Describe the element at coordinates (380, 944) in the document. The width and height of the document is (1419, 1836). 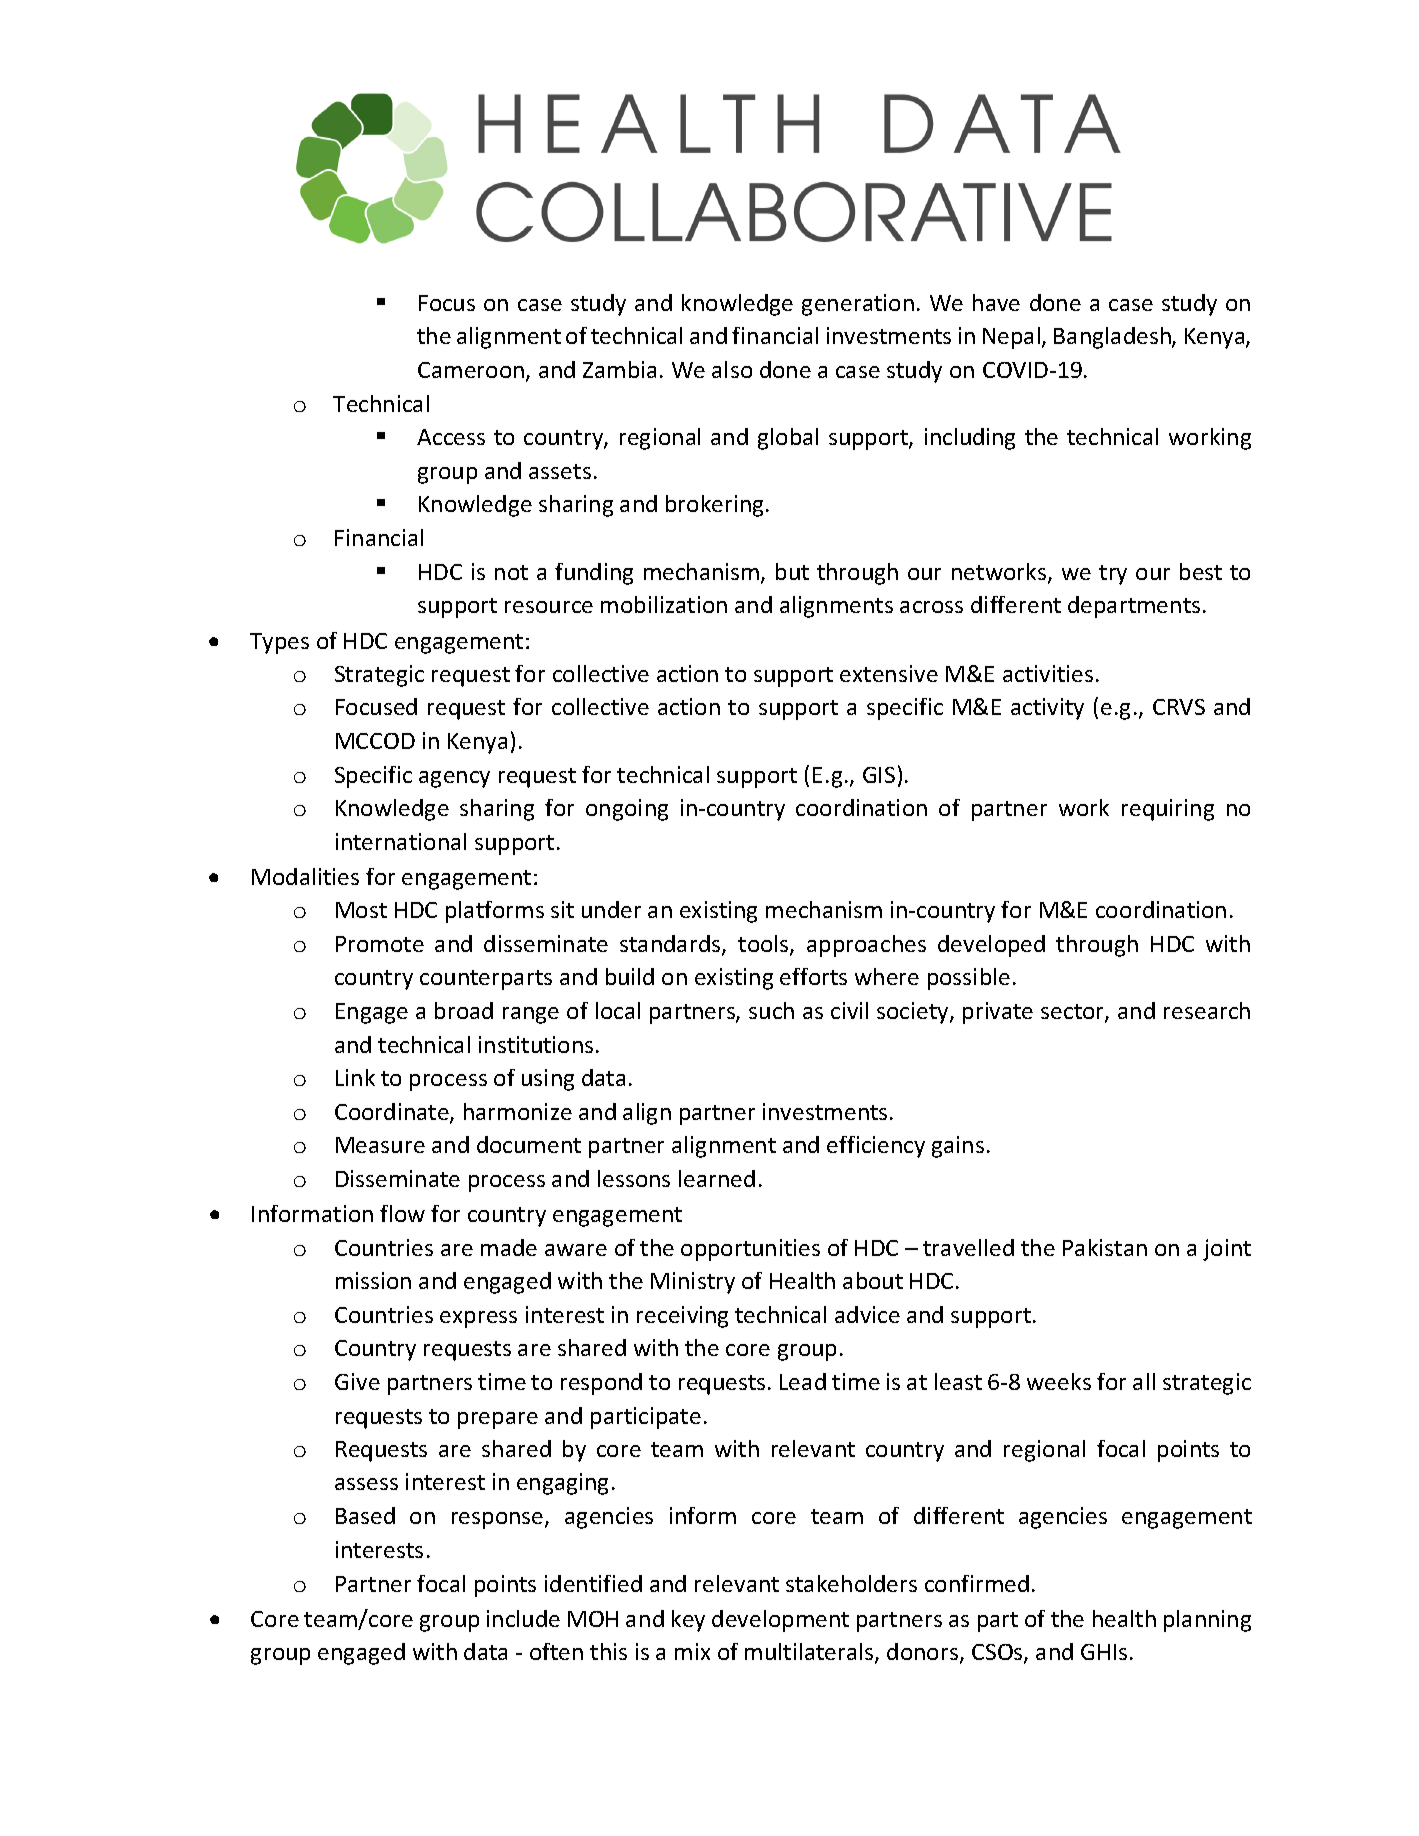
I see `Promote` at that location.
